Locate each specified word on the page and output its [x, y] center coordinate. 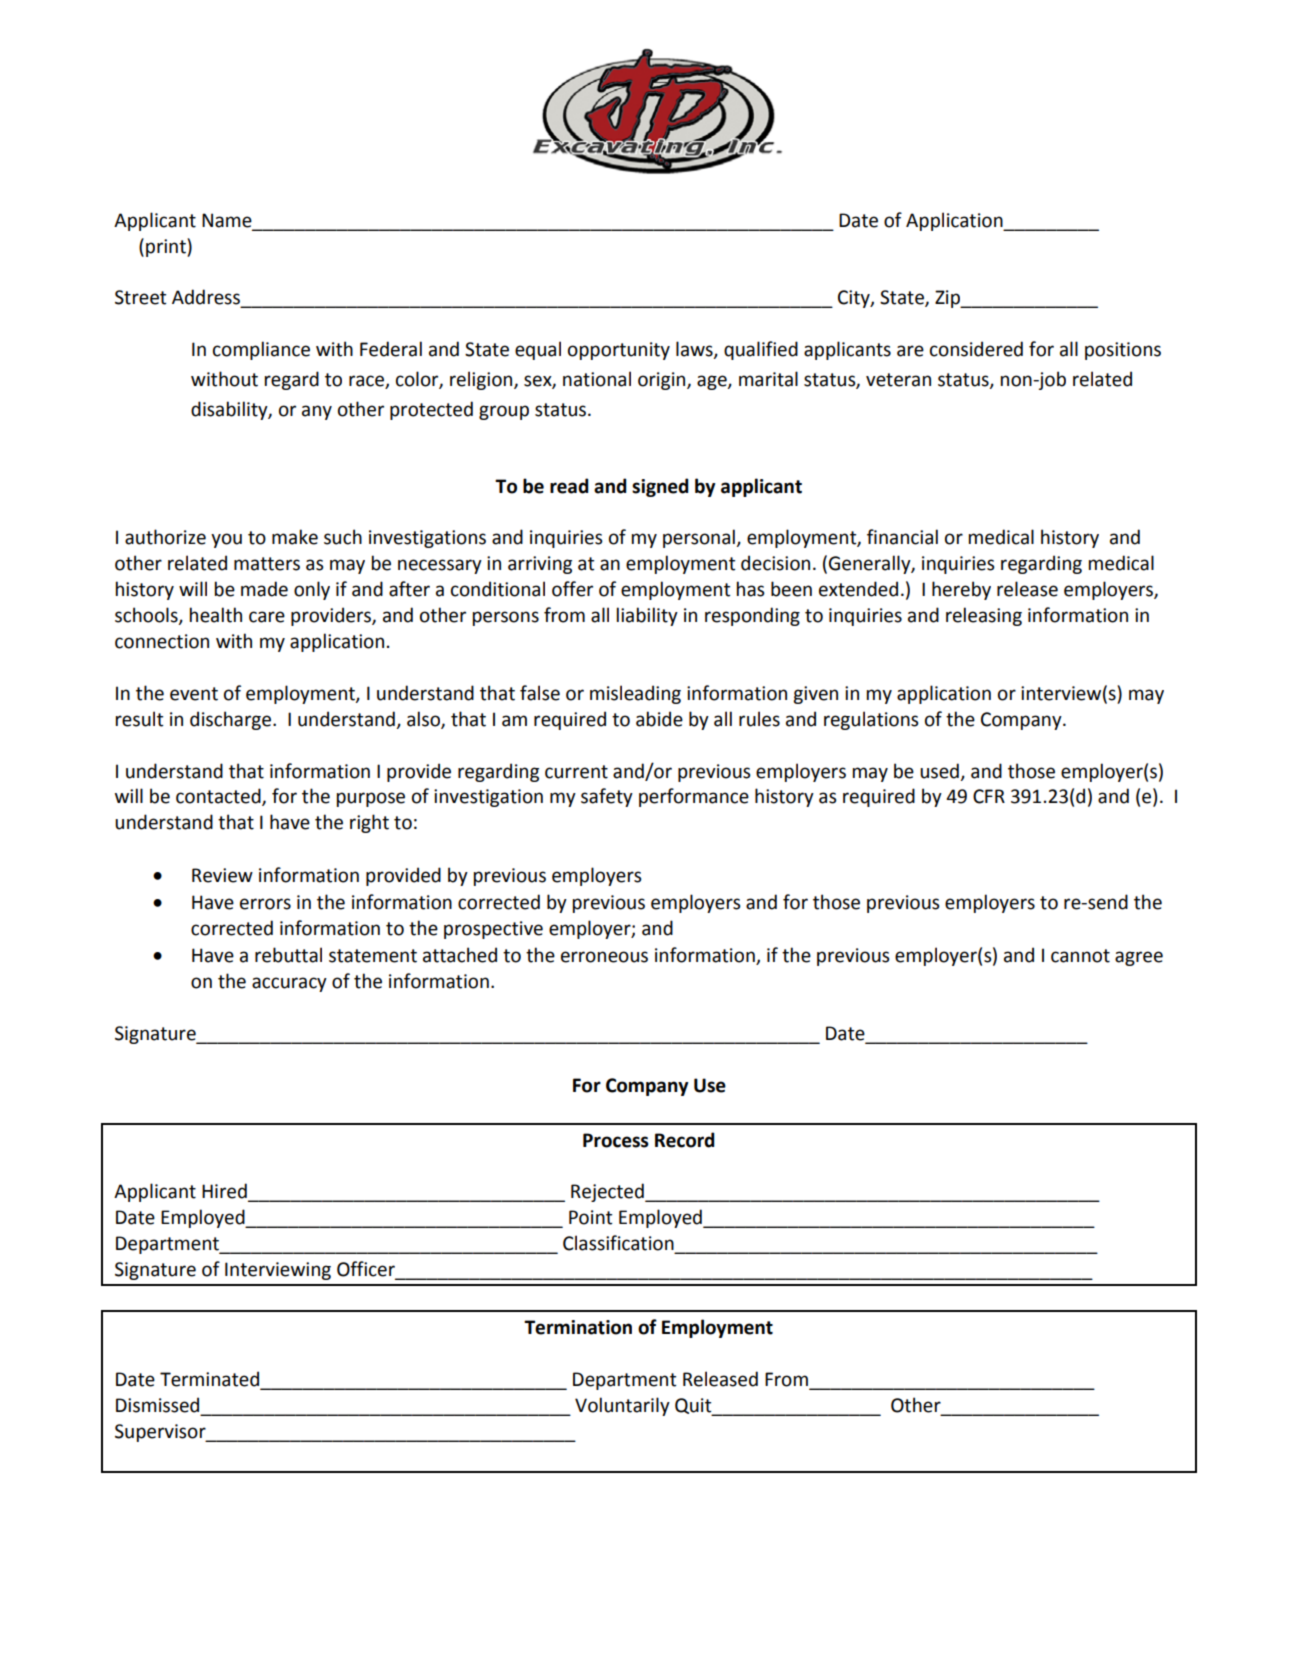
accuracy [289, 984]
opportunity [619, 351]
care [267, 617]
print [167, 247]
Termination [578, 1327]
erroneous [604, 957]
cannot [1080, 956]
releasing [984, 616]
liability [647, 616]
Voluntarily [622, 1406]
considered [976, 349]
